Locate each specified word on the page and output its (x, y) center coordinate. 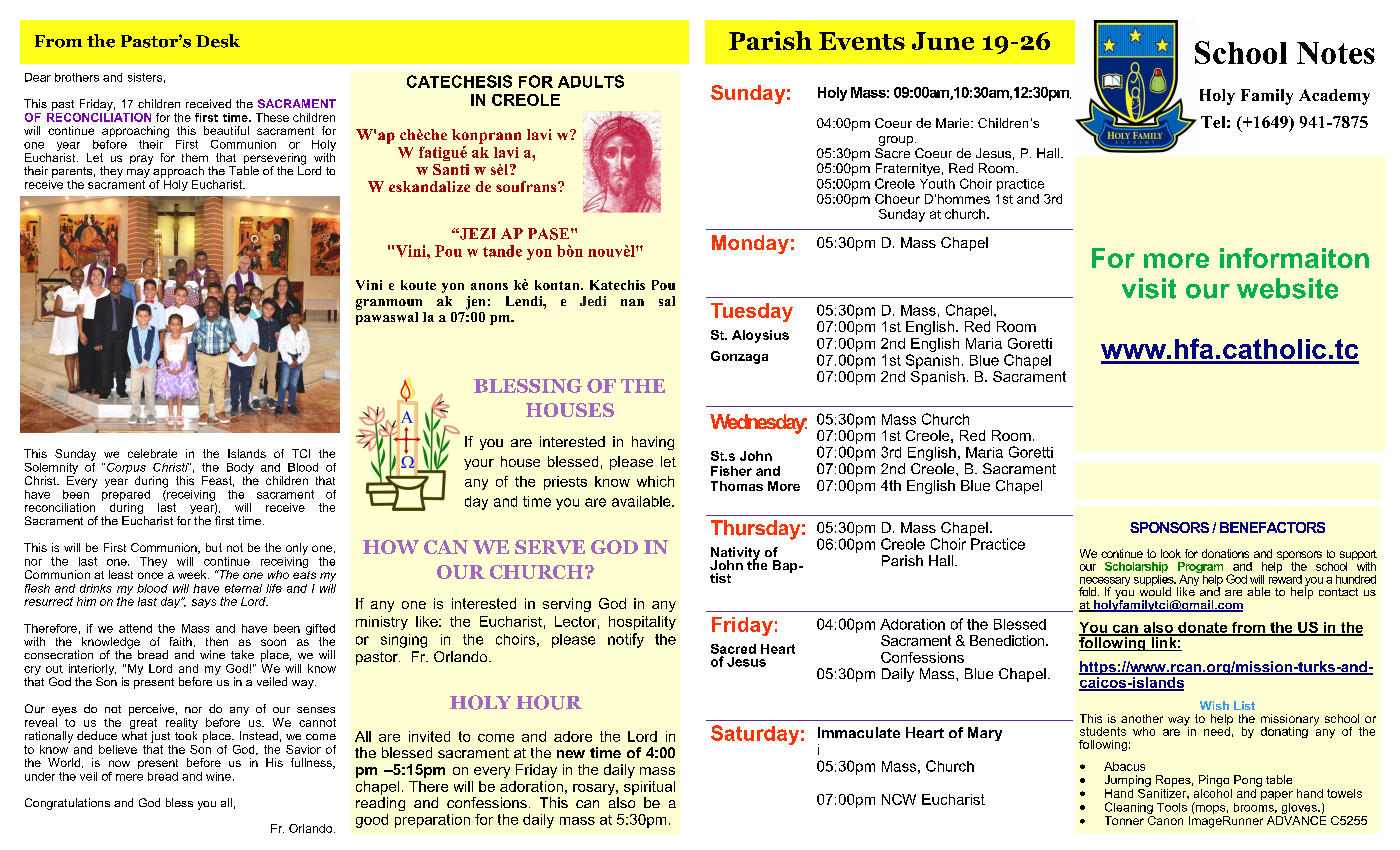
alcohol (1213, 792)
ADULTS (591, 81)
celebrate (152, 453)
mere (129, 777)
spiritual (649, 788)
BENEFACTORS (1272, 527)
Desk (218, 41)
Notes (1336, 53)
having (653, 443)
